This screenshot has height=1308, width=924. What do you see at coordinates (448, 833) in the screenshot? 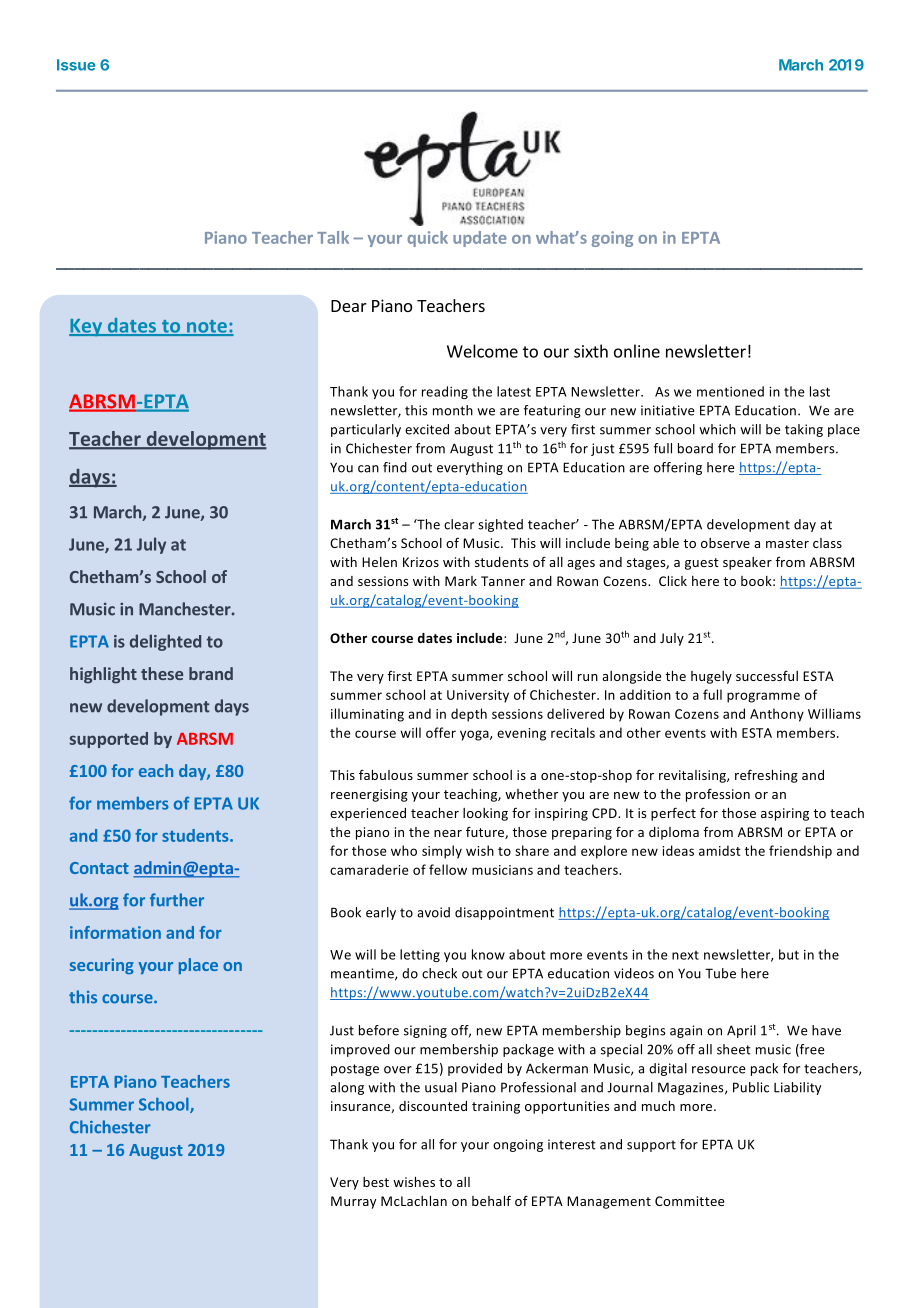
I see `near` at bounding box center [448, 833].
